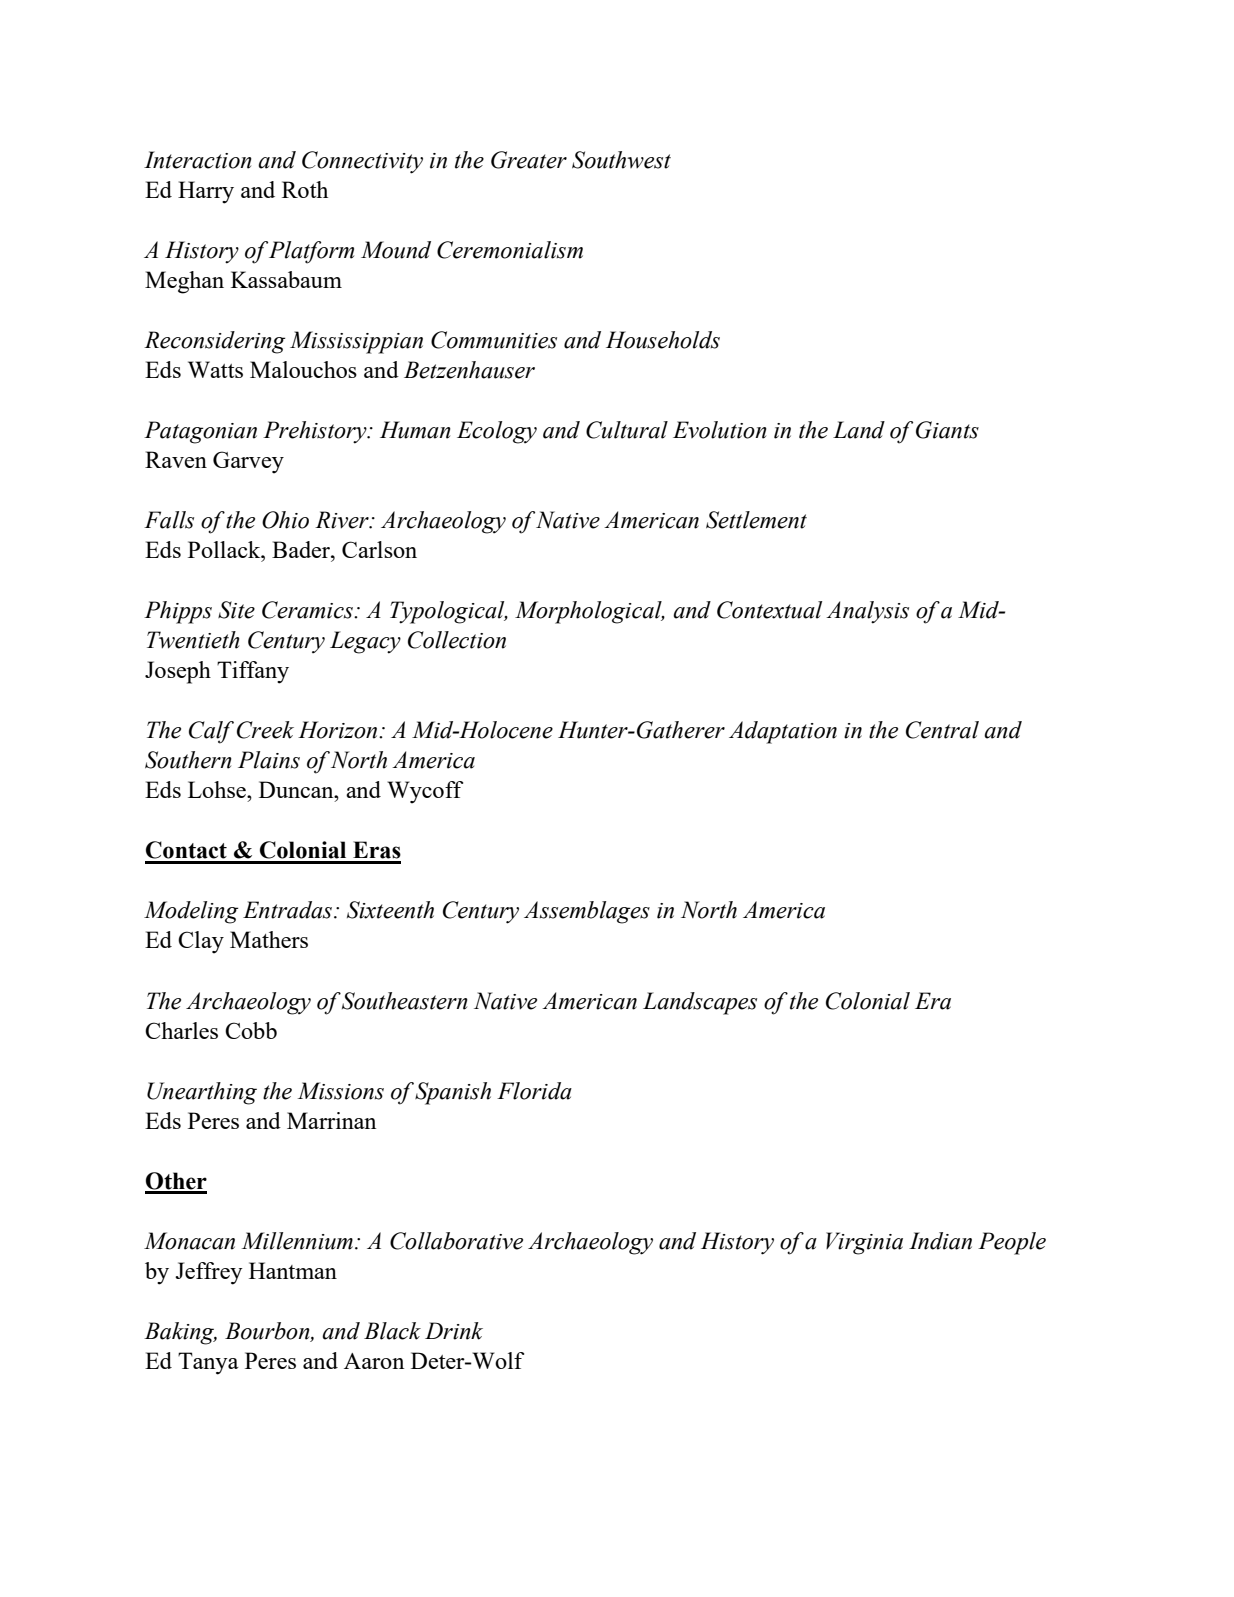 This screenshot has width=1234, height=1597. What do you see at coordinates (942, 730) in the screenshot?
I see `Central` at bounding box center [942, 730].
